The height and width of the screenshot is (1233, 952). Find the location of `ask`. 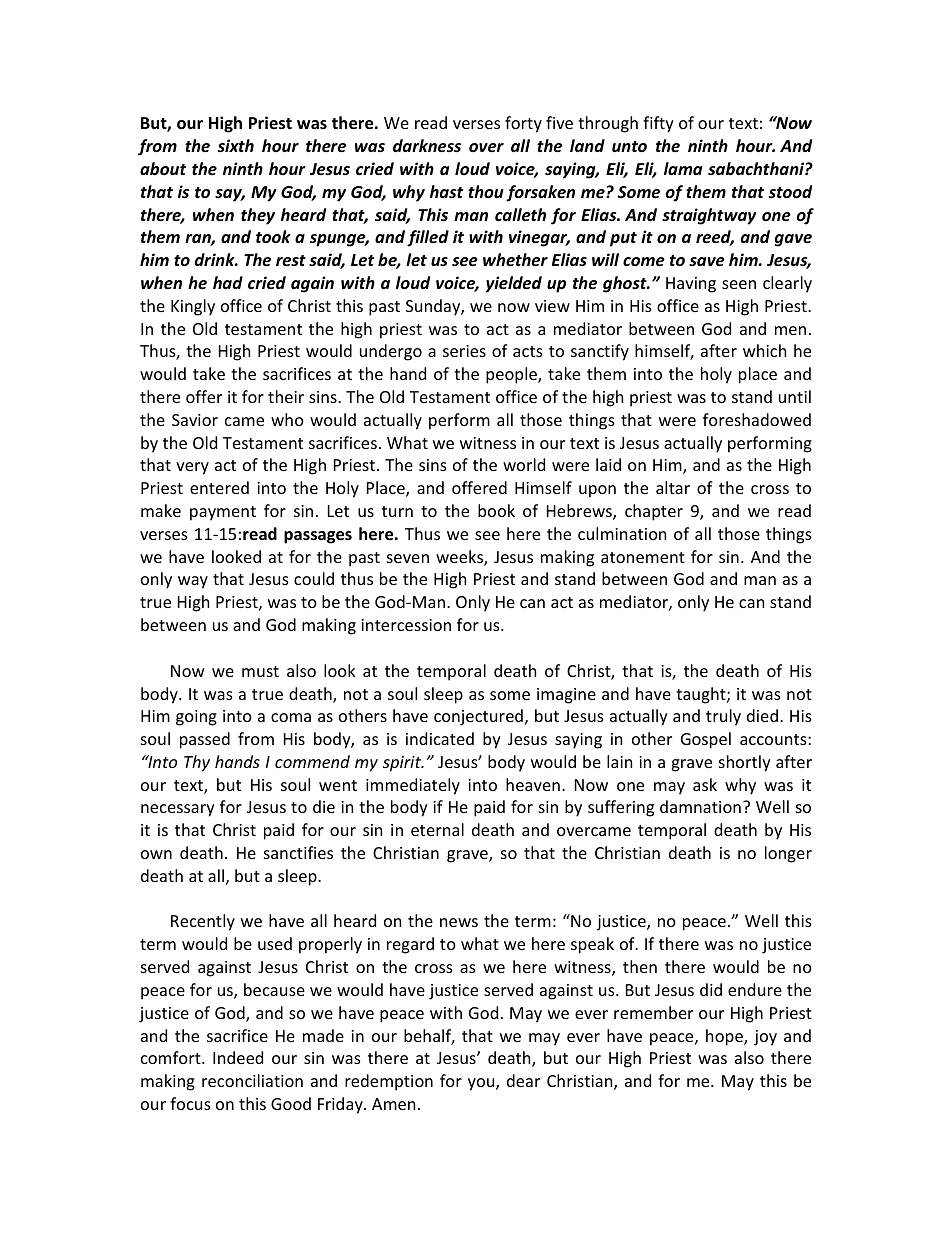

ask is located at coordinates (705, 784).
